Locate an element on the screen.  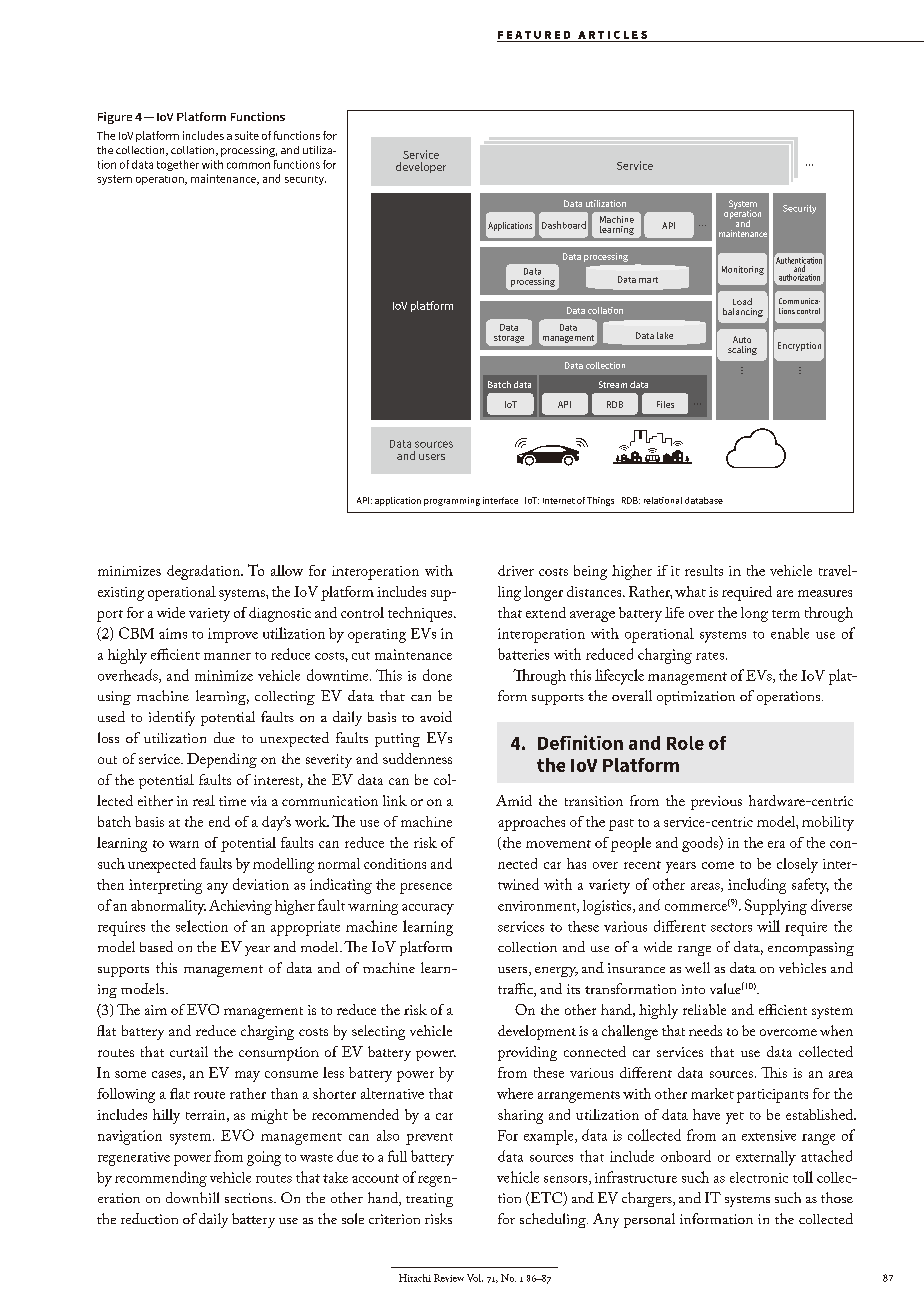
real is located at coordinates (204, 800).
